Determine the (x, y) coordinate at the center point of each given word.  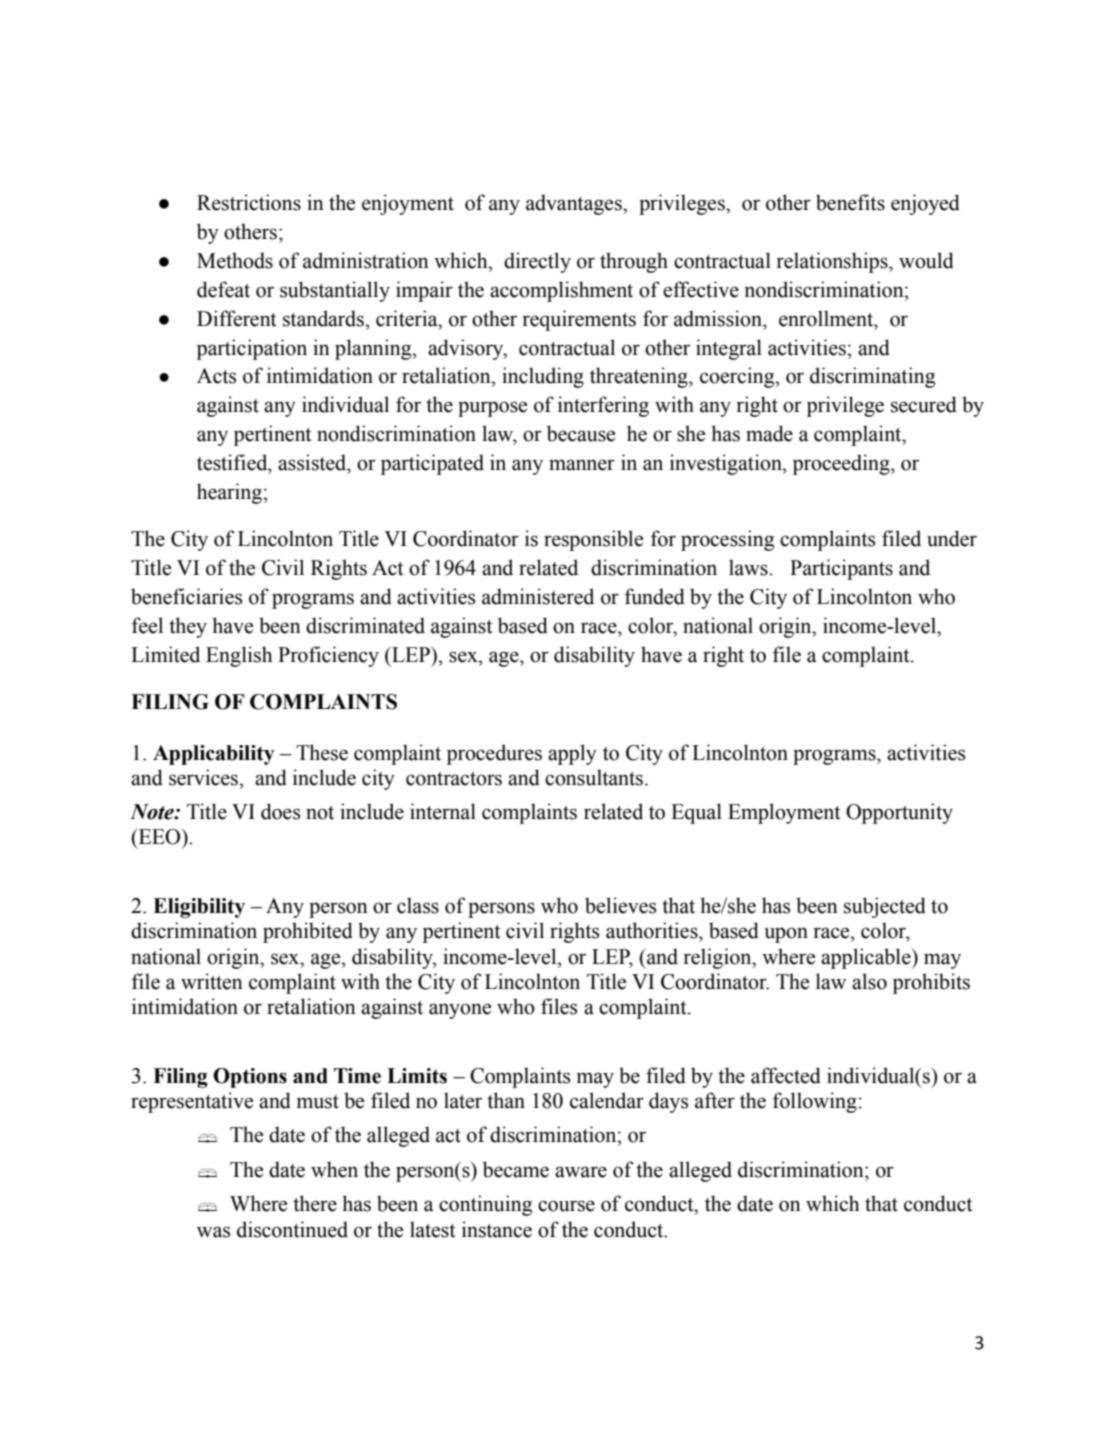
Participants (841, 569)
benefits (850, 202)
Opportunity (899, 813)
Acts (216, 376)
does (280, 811)
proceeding (842, 464)
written (212, 981)
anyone (460, 1011)
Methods (235, 260)
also (869, 981)
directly (537, 262)
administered (538, 596)
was (213, 1232)
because (581, 433)
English (239, 656)
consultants (594, 777)
